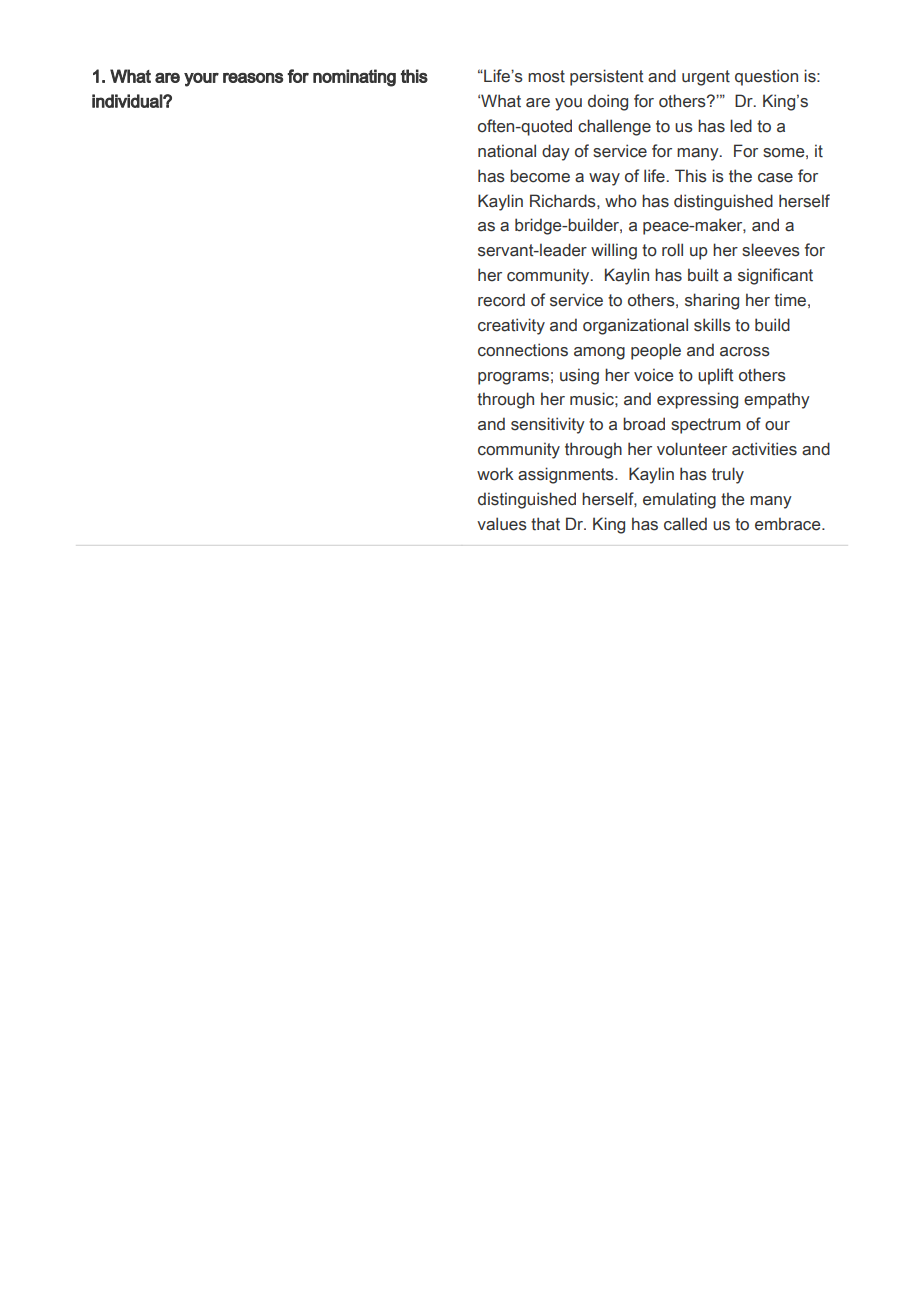 The width and height of the document is (924, 1308). Describe the element at coordinates (706, 78) in the document. I see `urgent` at that location.
